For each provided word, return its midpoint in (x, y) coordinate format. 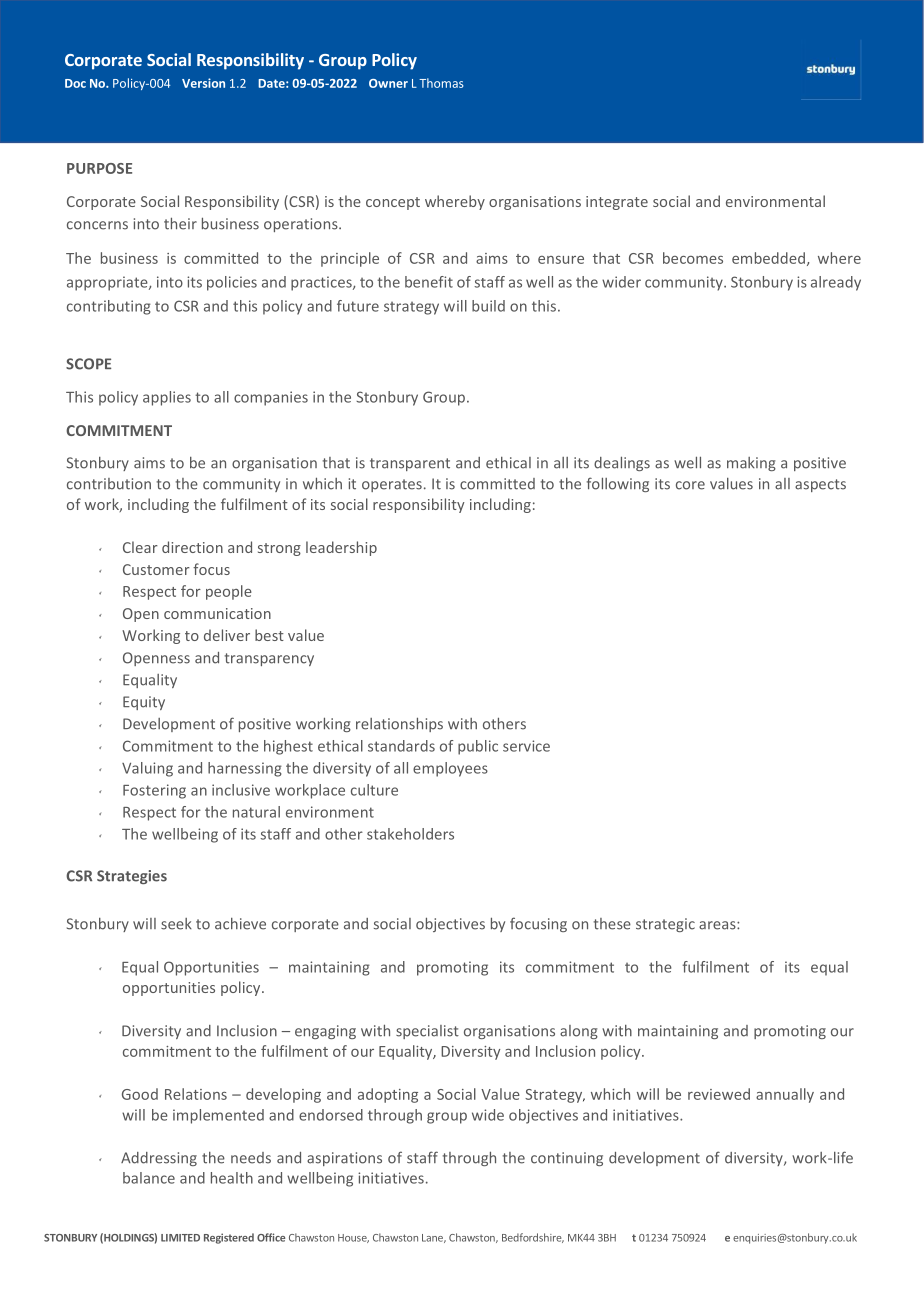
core (690, 485)
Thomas (441, 83)
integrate (617, 203)
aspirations (344, 1159)
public (478, 747)
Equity (144, 703)
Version (203, 83)
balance (149, 1178)
